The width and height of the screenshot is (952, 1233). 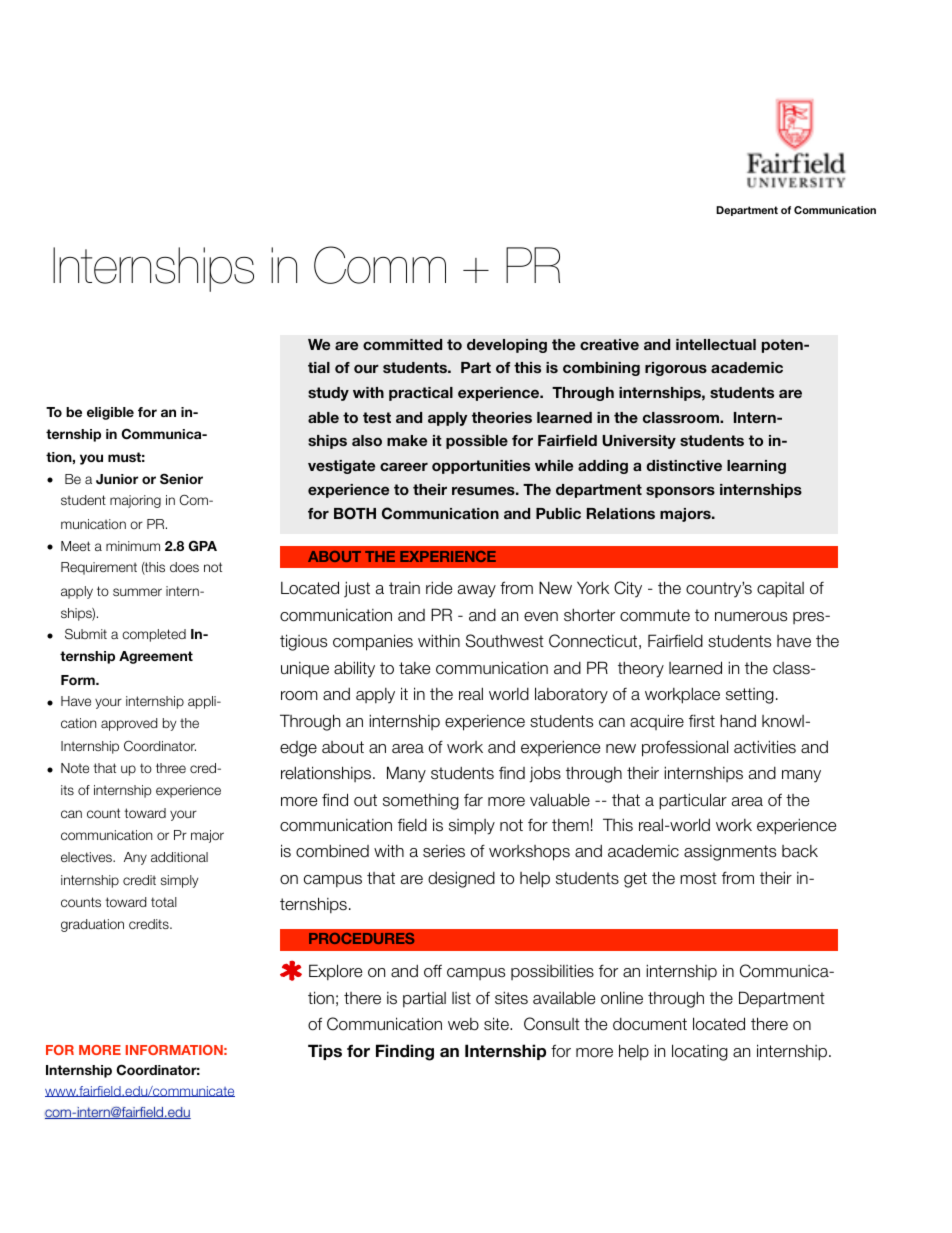 What do you see at coordinates (685, 748) in the screenshot?
I see `professional` at bounding box center [685, 748].
